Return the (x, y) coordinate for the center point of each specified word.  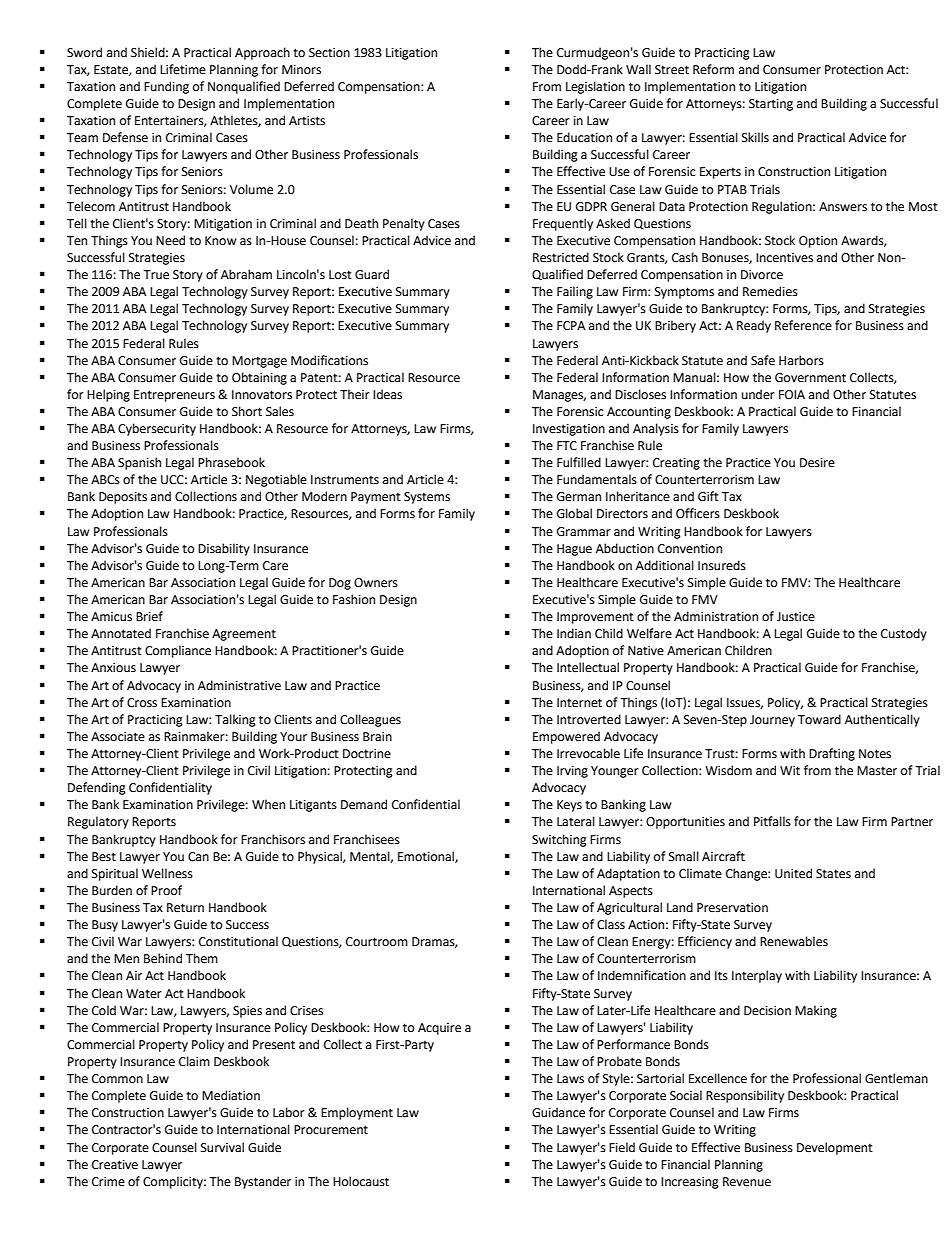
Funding (166, 87)
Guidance (558, 1112)
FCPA (571, 326)
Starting (771, 105)
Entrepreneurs (174, 396)
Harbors (801, 360)
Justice (796, 617)
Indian (574, 633)
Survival (222, 1147)
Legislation (595, 87)
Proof (166, 890)
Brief (149, 616)
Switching (559, 840)
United (793, 873)
